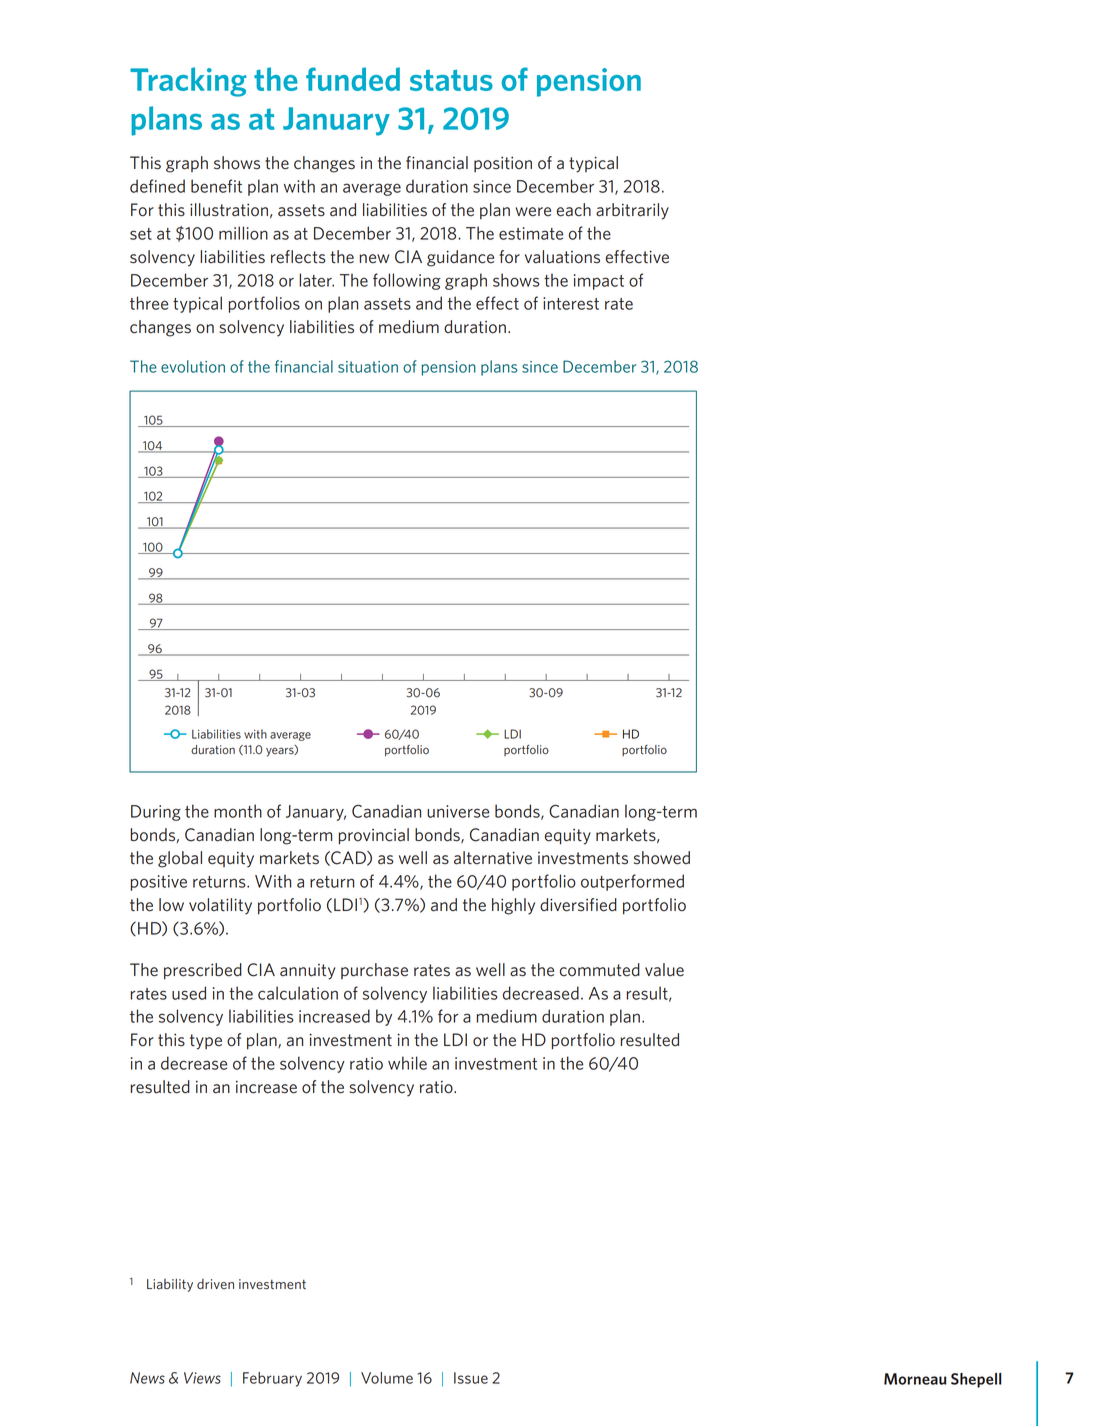 This screenshot has width=1102, height=1426. What do you see at coordinates (206, 1042) in the screenshot?
I see `type` at bounding box center [206, 1042].
